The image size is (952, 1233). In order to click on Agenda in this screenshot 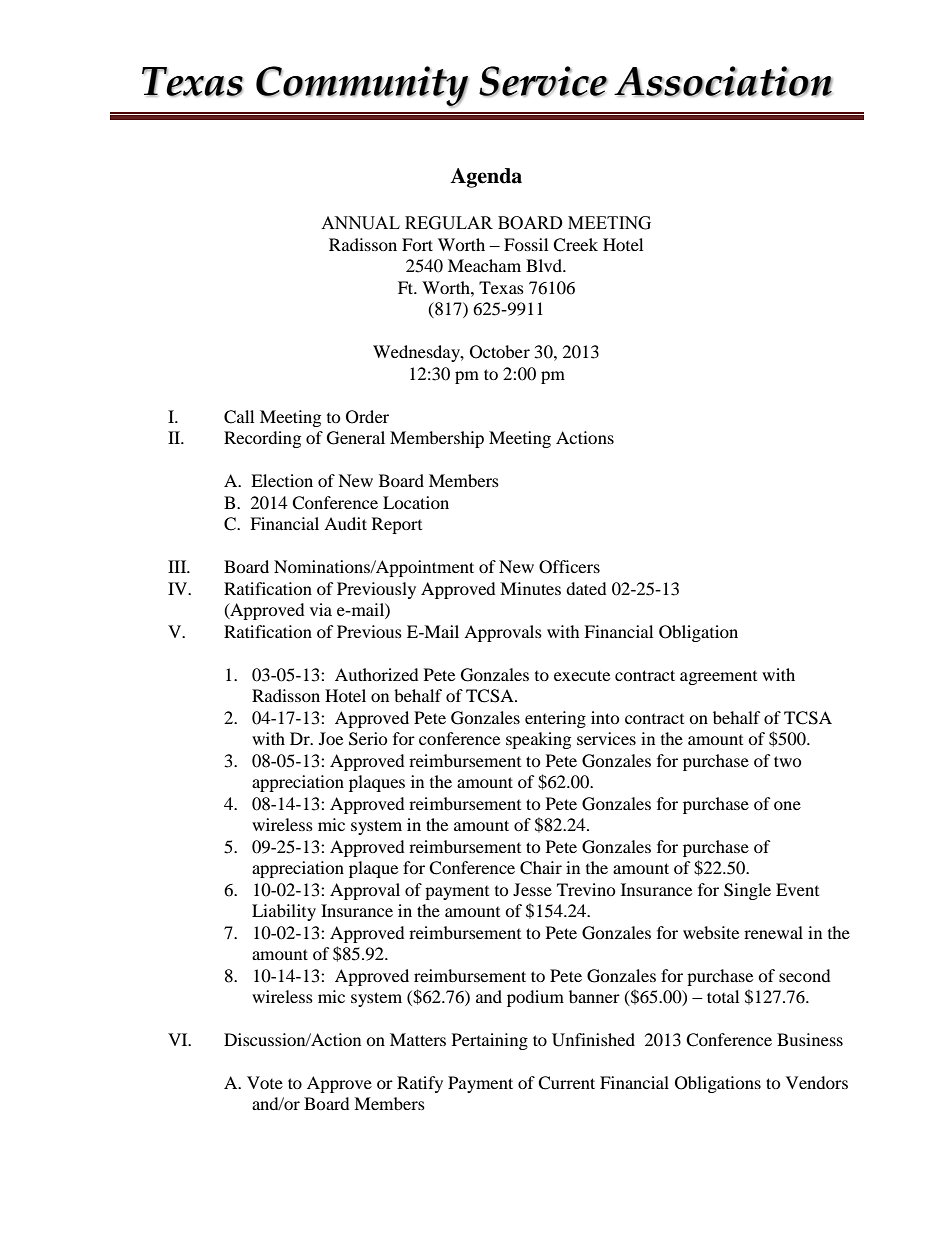, I will do `click(486, 178)`.
